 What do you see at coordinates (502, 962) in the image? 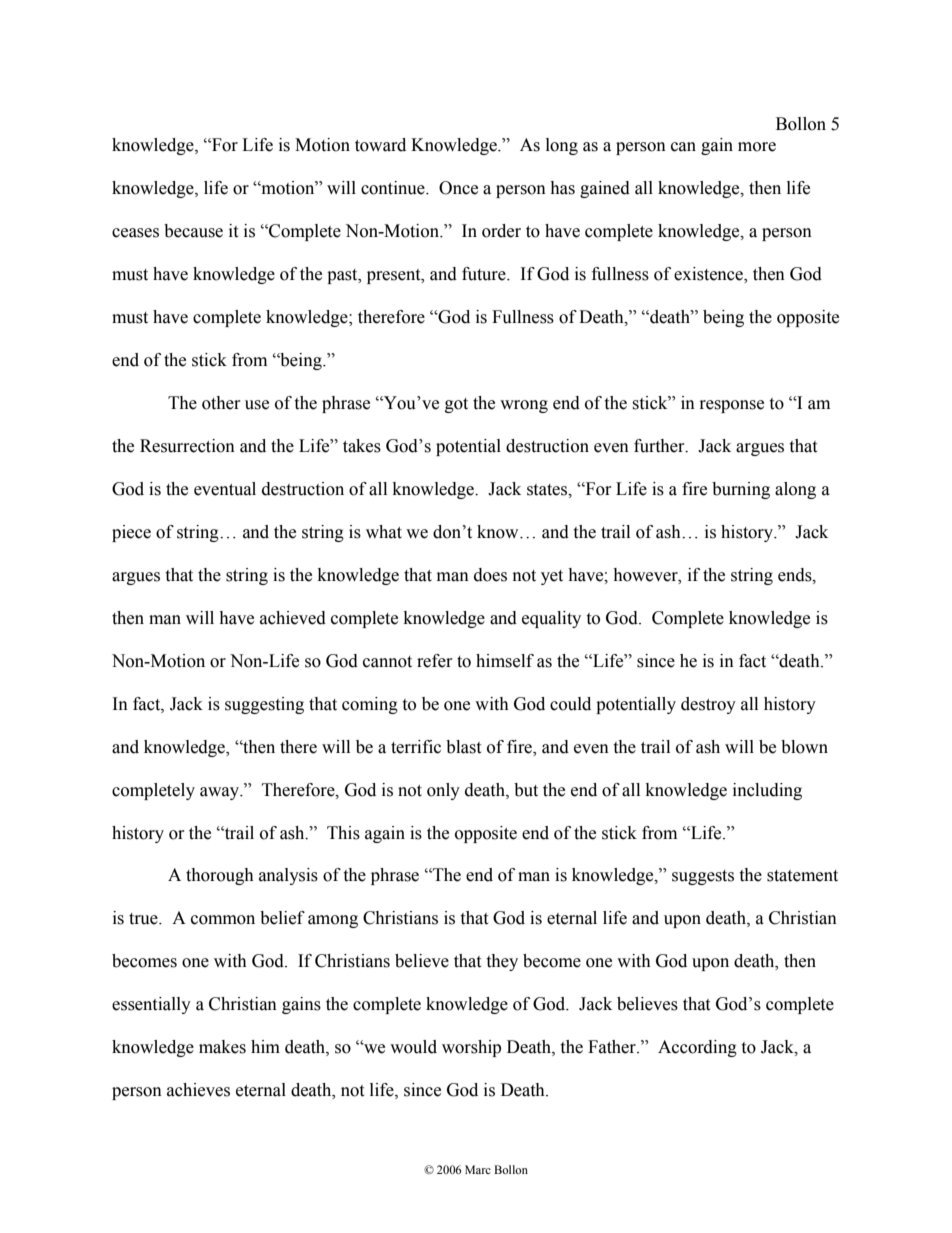
I see `they` at bounding box center [502, 962].
